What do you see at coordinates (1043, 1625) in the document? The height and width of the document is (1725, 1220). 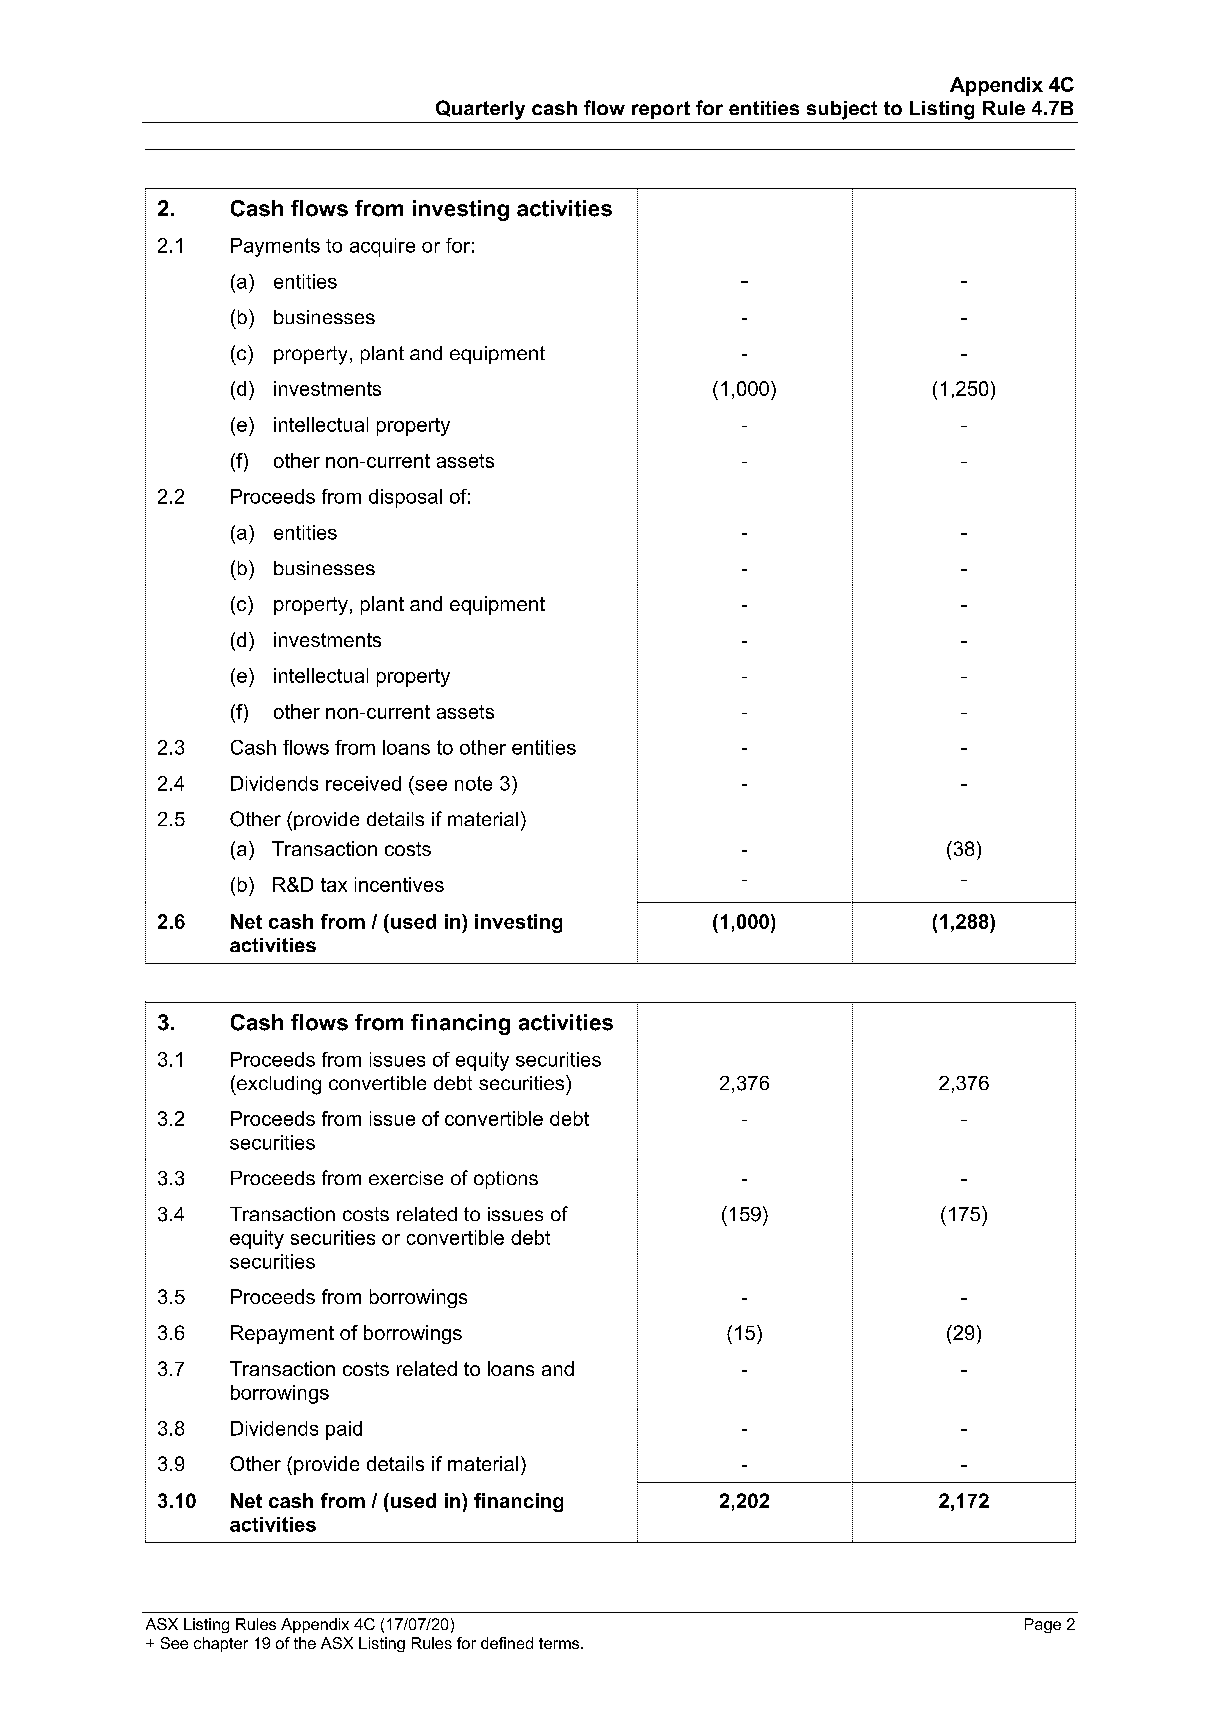 I see `Page` at bounding box center [1043, 1625].
